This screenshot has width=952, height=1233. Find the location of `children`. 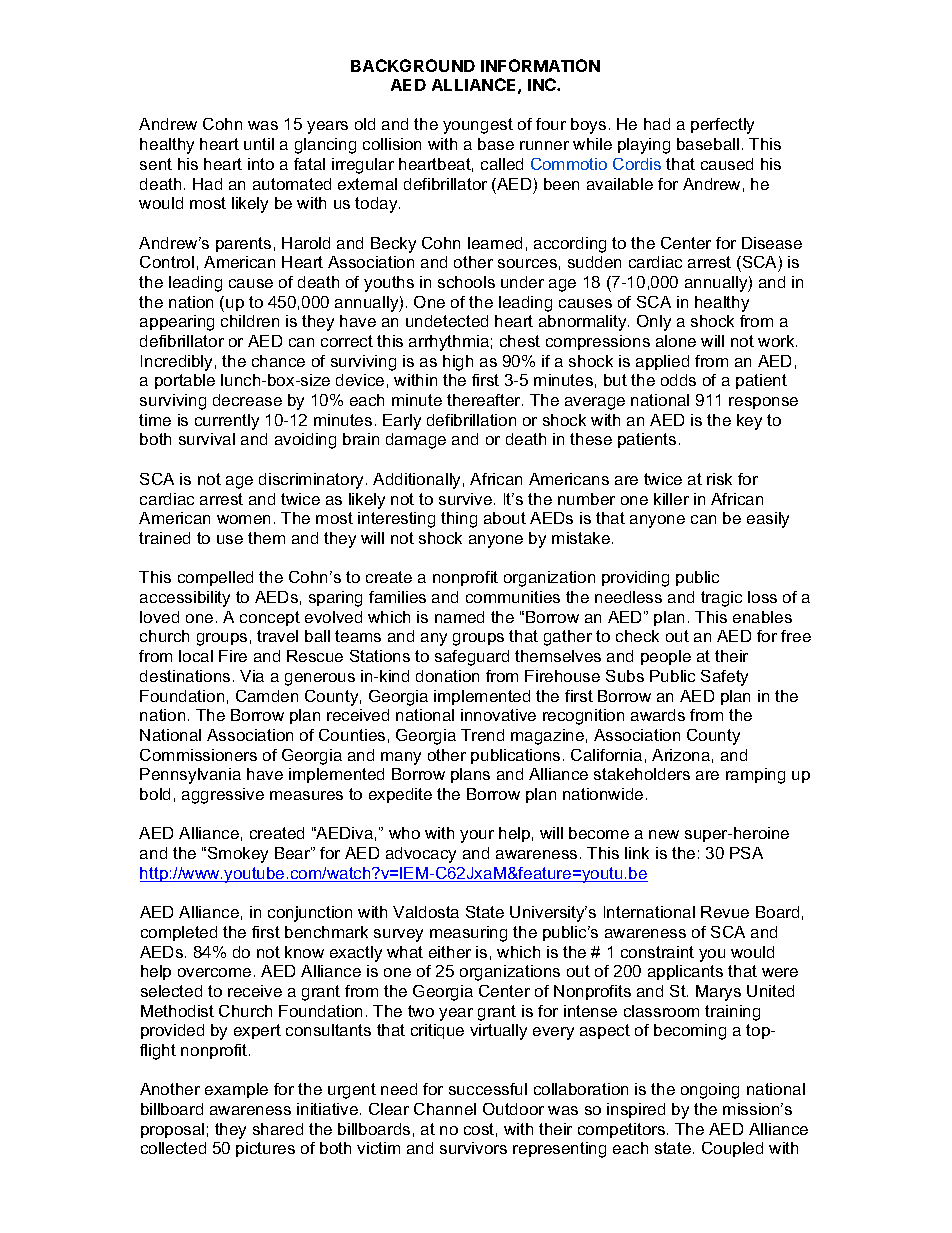

children is located at coordinates (250, 321).
